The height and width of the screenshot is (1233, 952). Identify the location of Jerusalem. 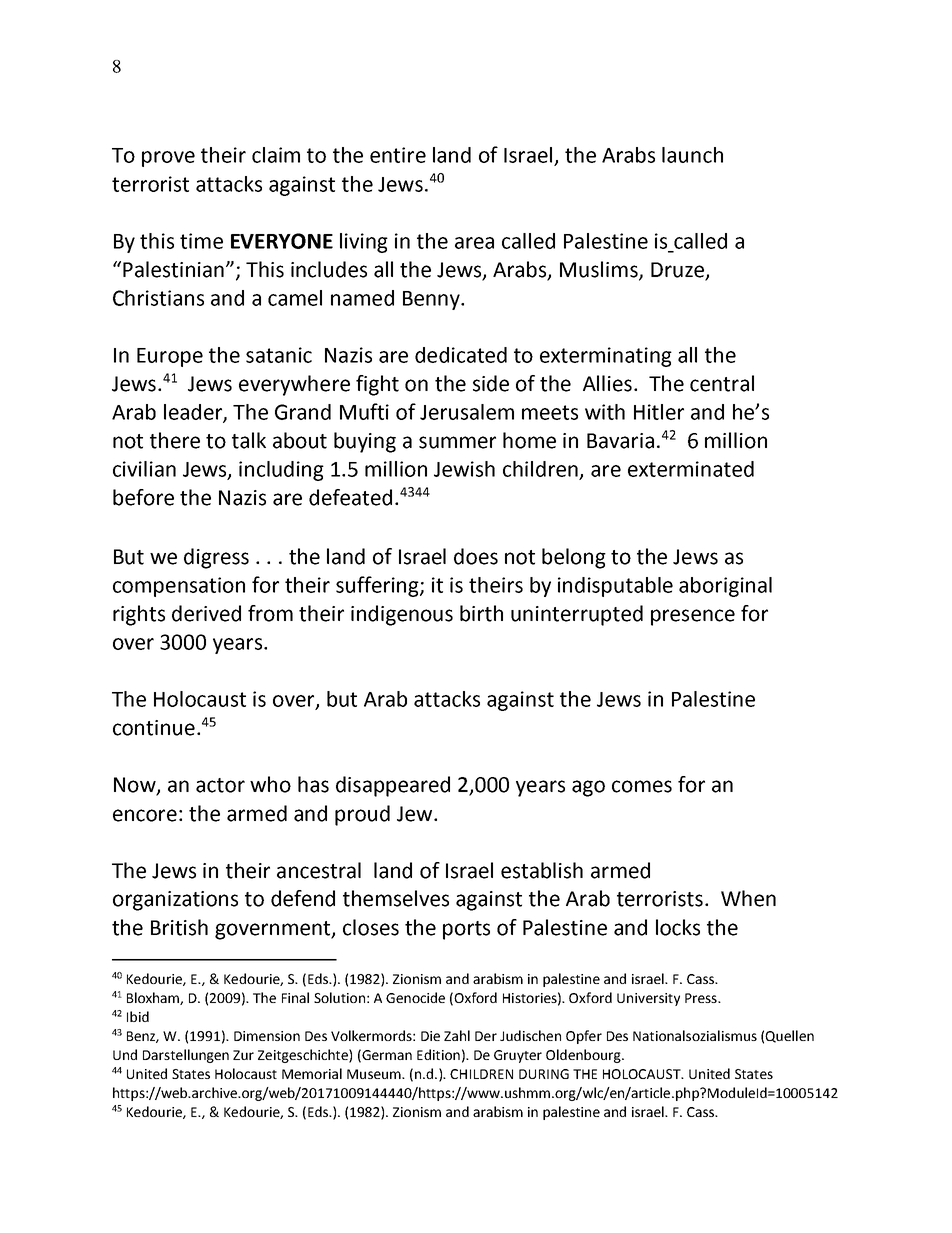
(467, 412).
